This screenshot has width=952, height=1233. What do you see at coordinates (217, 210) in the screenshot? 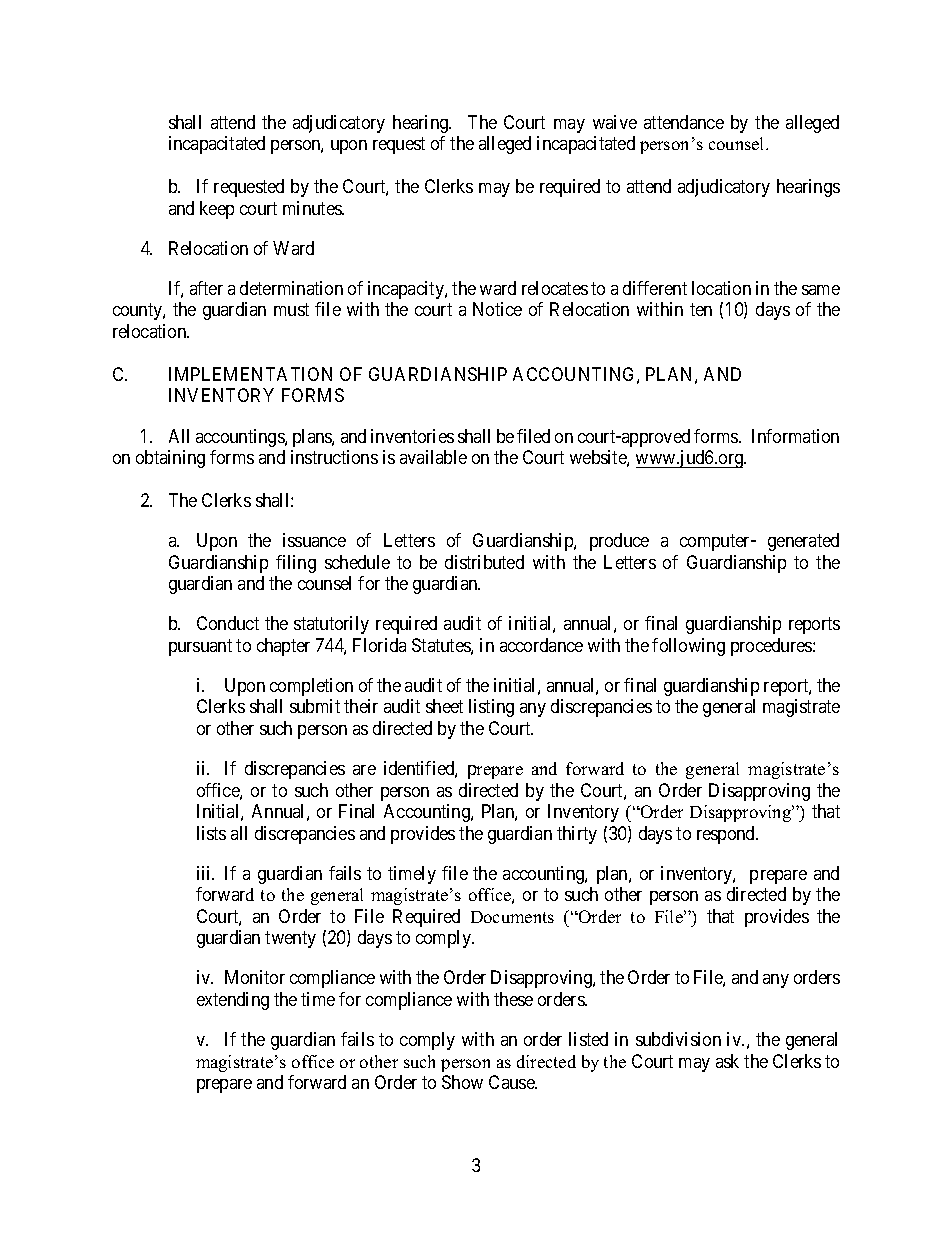
I see `keep` at bounding box center [217, 210].
